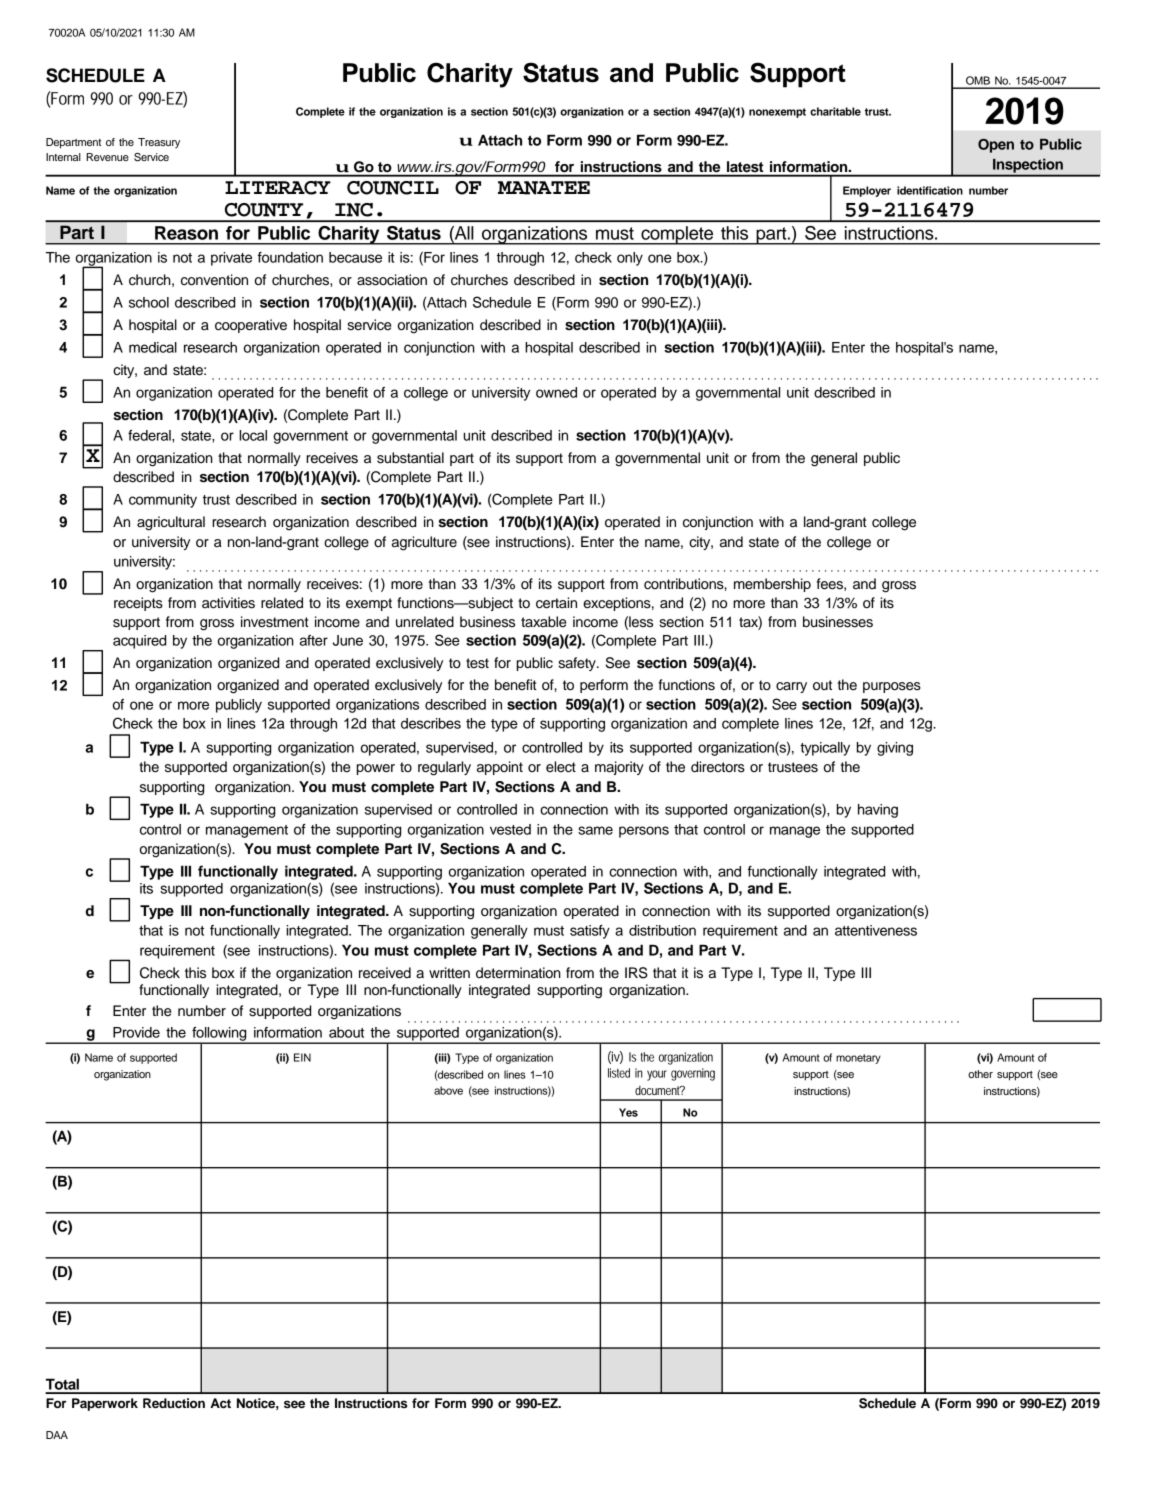  I want to click on Employer, so click(867, 191).
